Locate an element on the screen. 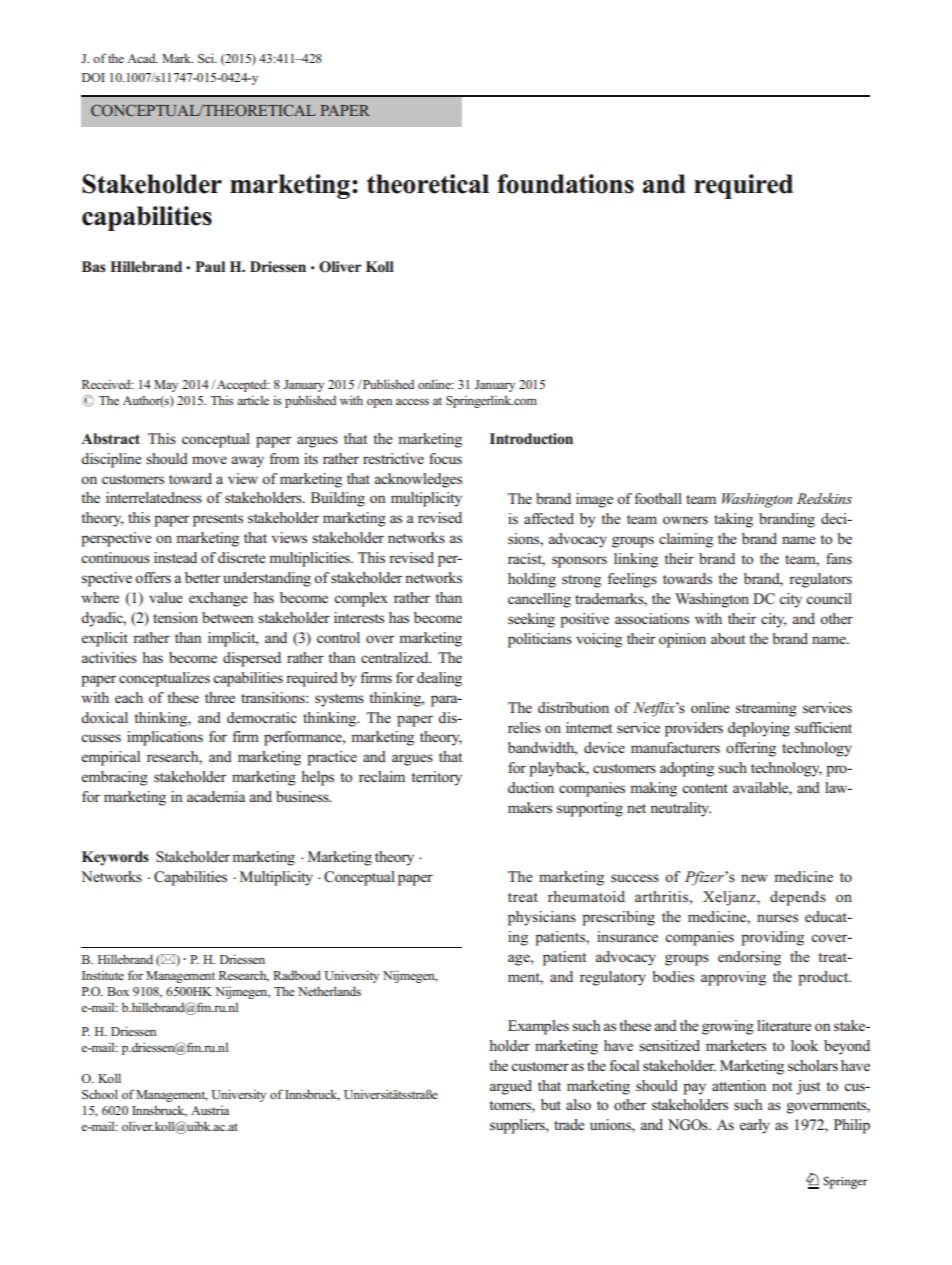 The height and width of the screenshot is (1265, 952). DOI is located at coordinates (93, 77).
